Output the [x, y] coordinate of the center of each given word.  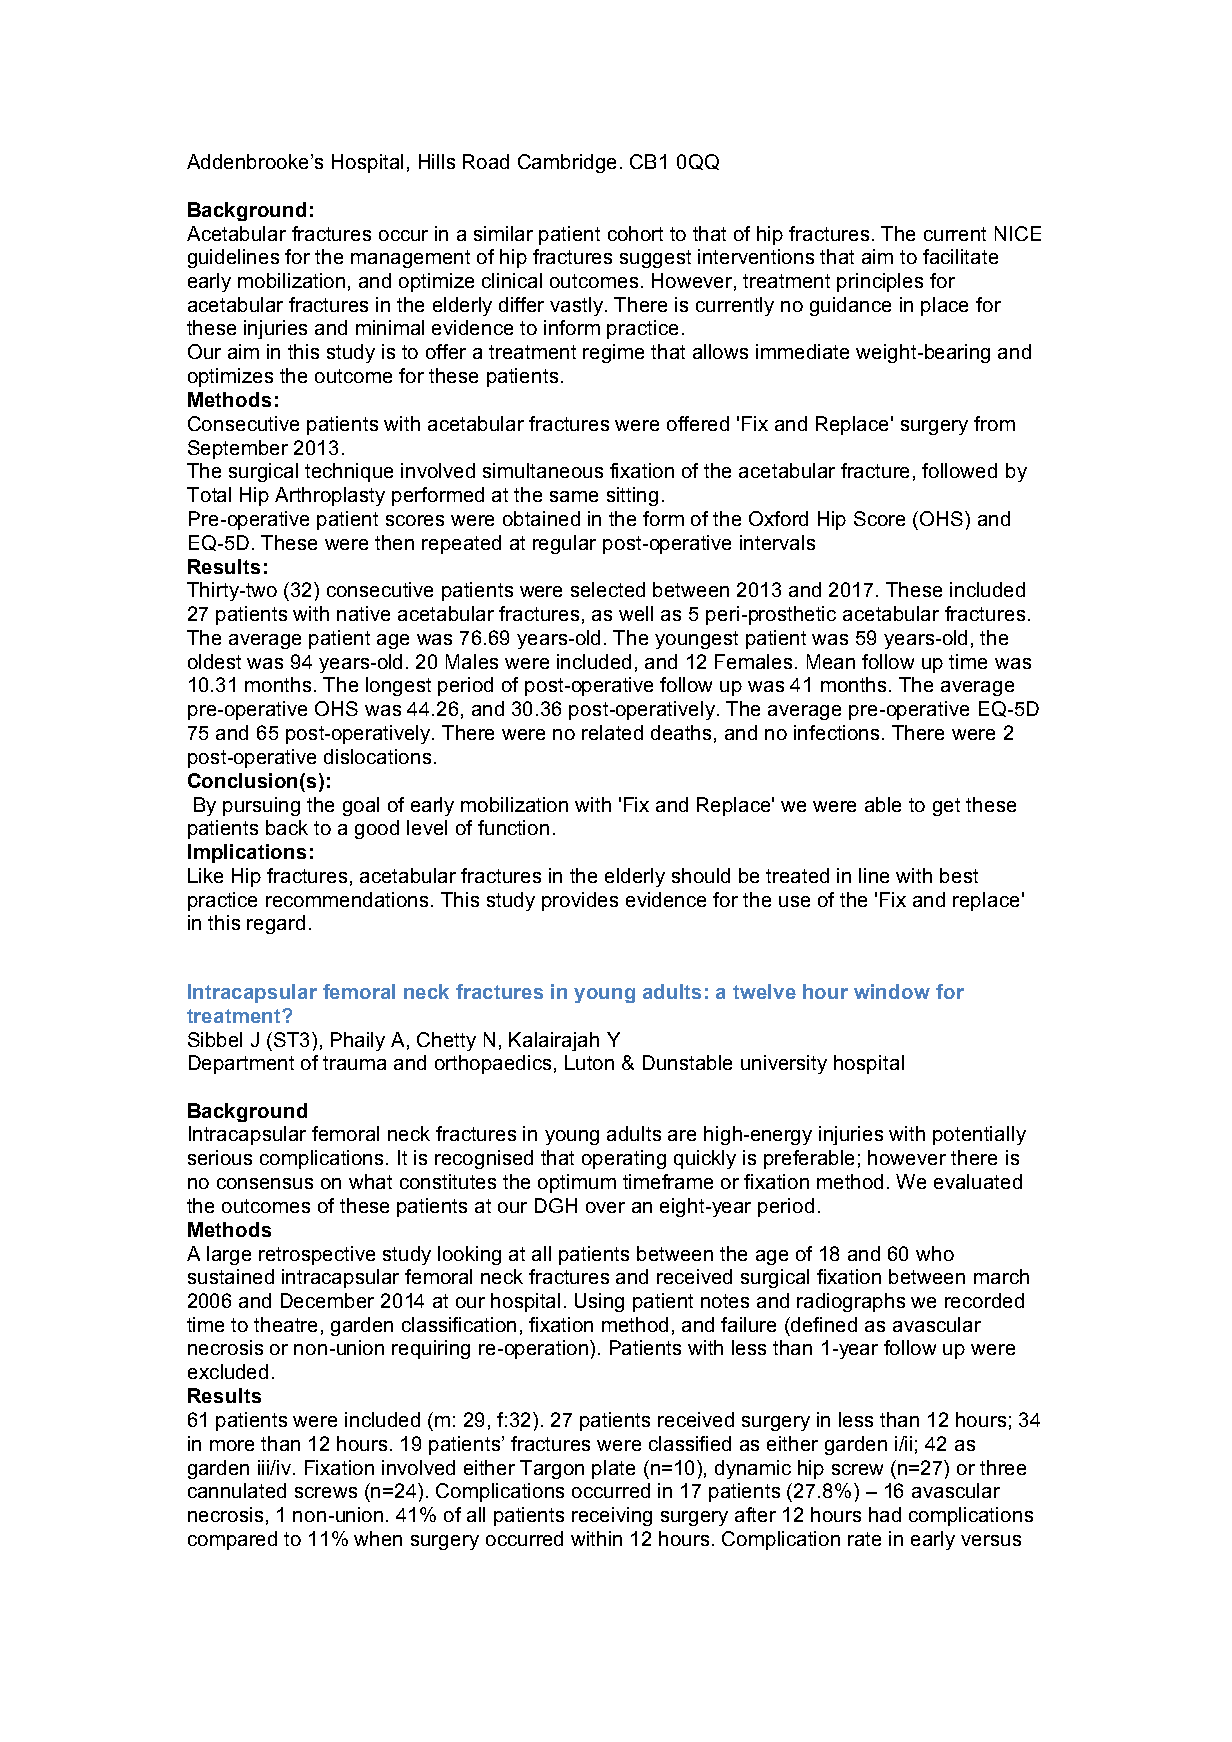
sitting [632, 496]
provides [580, 901]
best [959, 875]
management [410, 259]
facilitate [960, 256]
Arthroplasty [330, 496]
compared [232, 1540]
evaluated [978, 1181]
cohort [635, 233]
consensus [265, 1183]
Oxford [778, 518]
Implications [247, 853]
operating [624, 1159]
